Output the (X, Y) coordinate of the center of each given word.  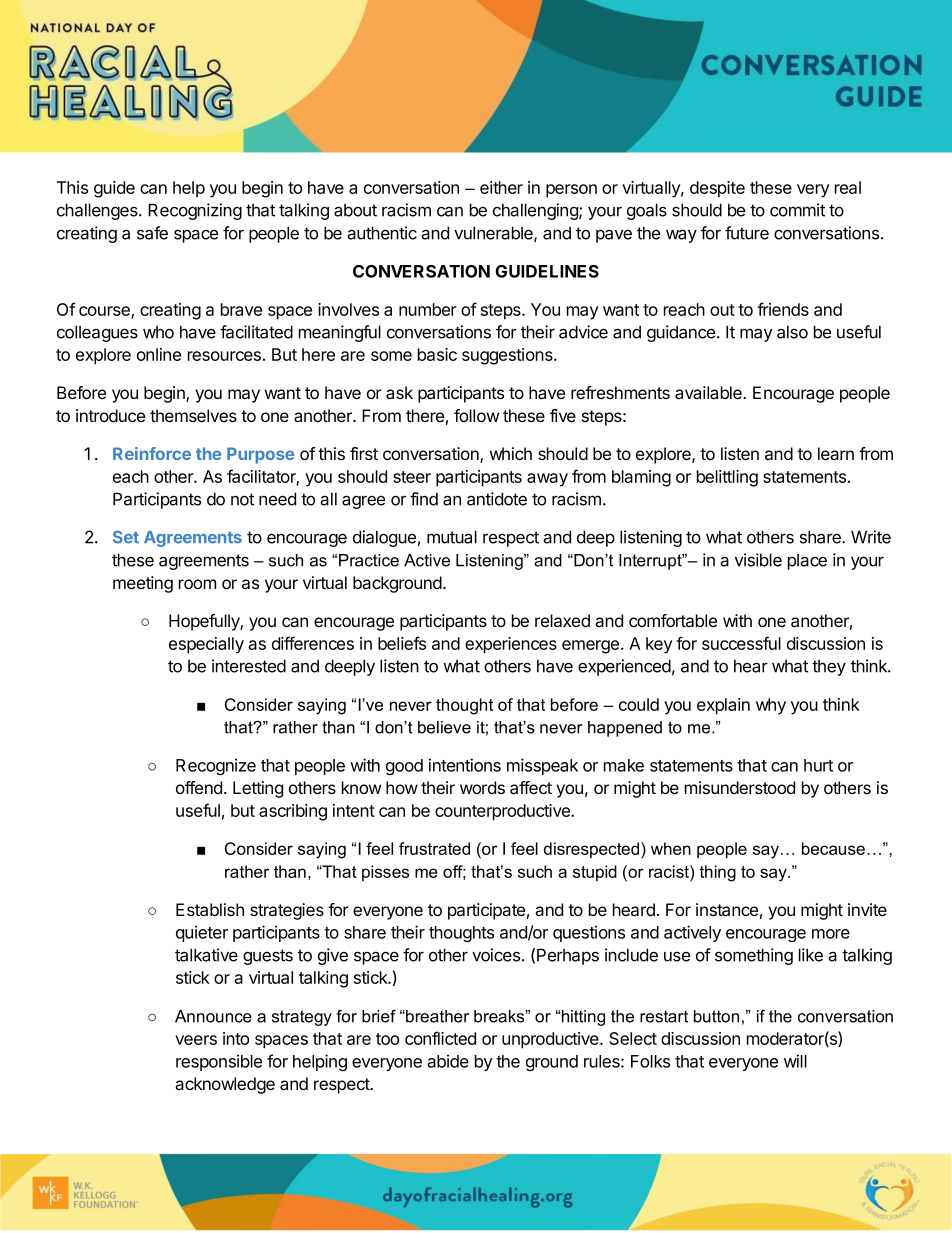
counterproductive (503, 812)
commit (797, 210)
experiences (511, 645)
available (709, 393)
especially (206, 645)
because (833, 848)
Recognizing (195, 211)
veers (196, 1040)
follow (476, 415)
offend (199, 787)
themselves (193, 415)
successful (741, 643)
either (501, 187)
